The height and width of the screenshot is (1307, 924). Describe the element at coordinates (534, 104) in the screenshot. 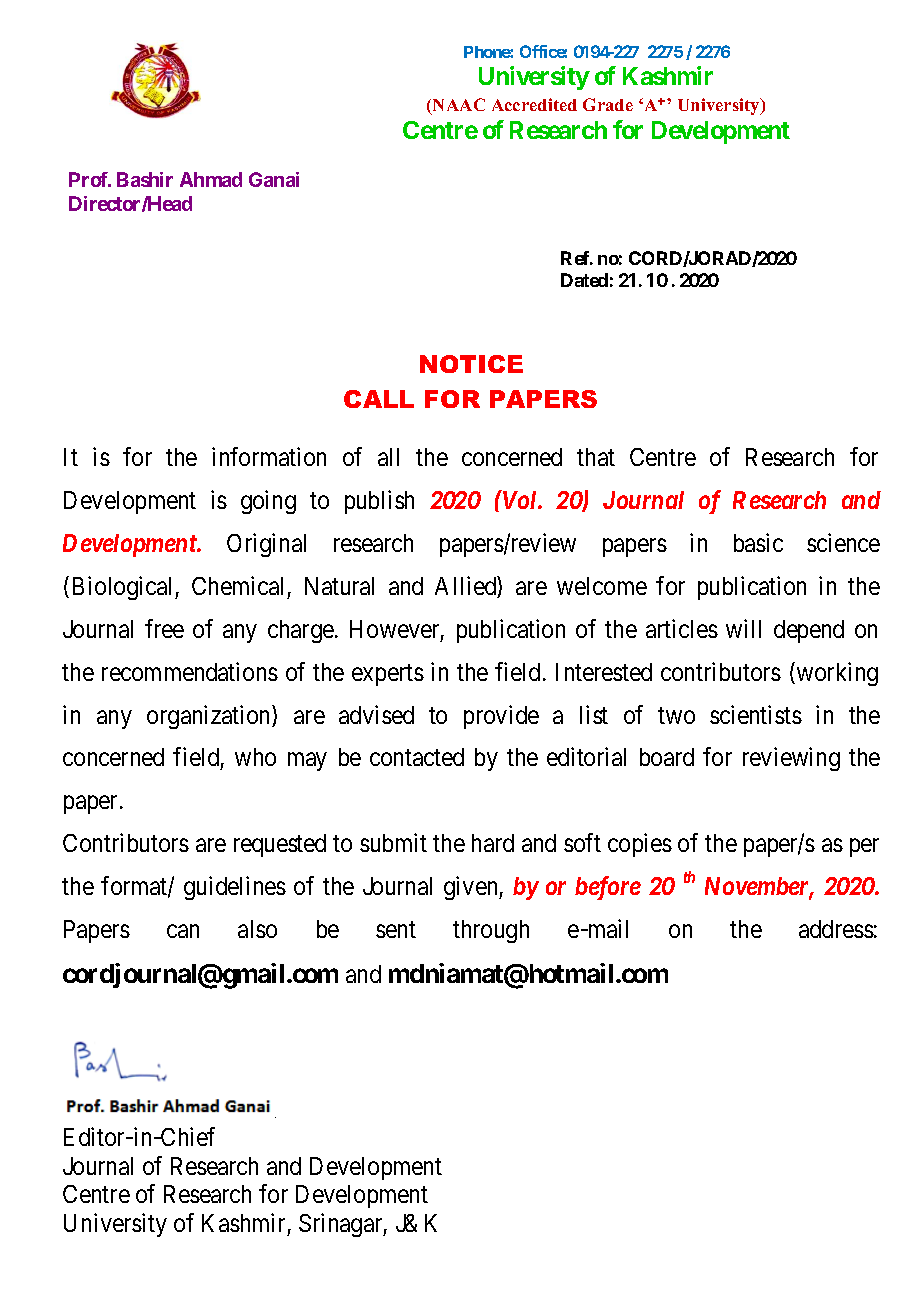

I see `Accredited` at that location.
